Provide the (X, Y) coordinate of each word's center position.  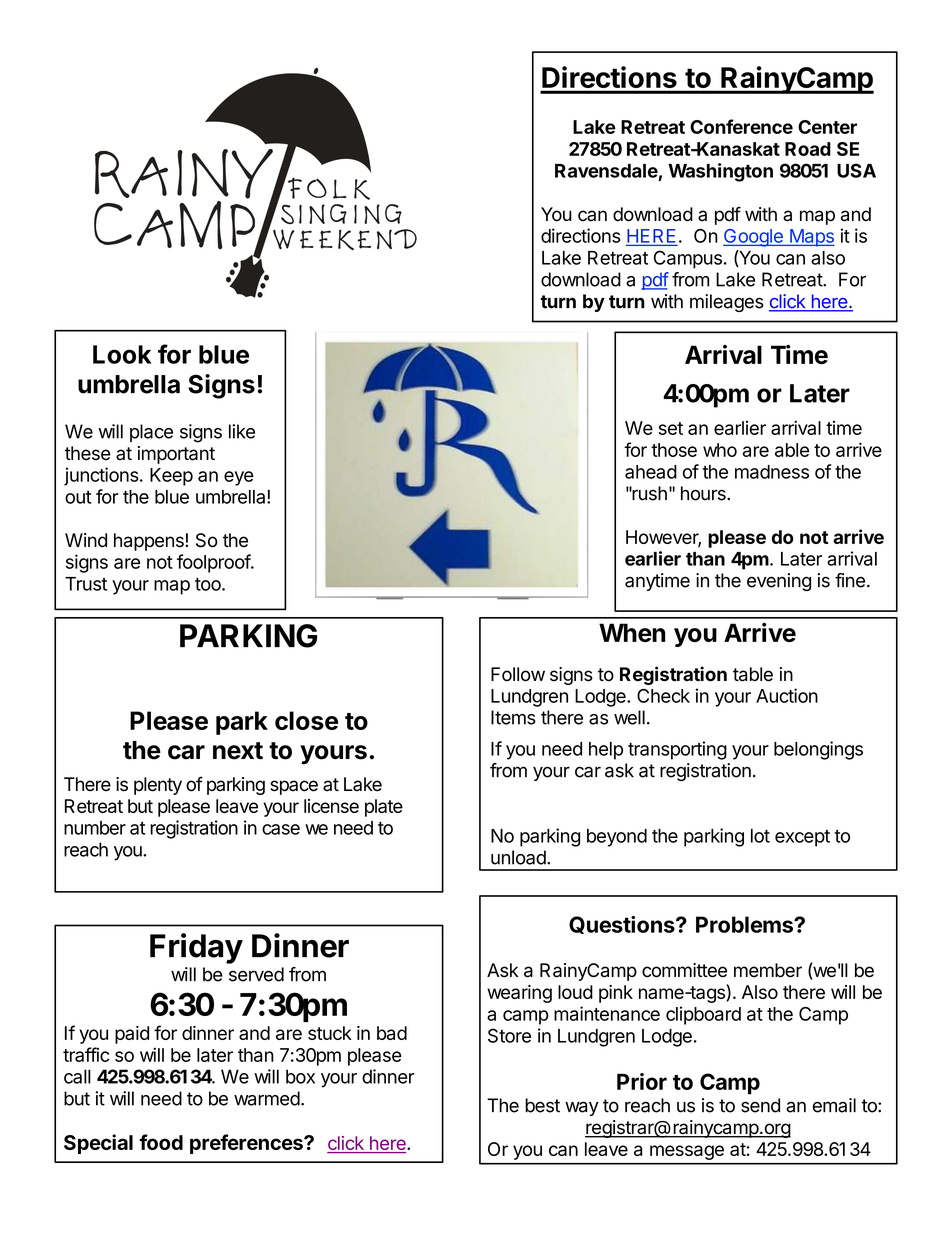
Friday (196, 948)
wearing (519, 994)
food (161, 1142)
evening (779, 582)
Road (808, 149)
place (151, 433)
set (671, 428)
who (720, 450)
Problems (745, 924)
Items (513, 717)
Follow (518, 674)
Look (122, 354)
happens (150, 542)
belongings (818, 750)
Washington (720, 172)
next (238, 751)
